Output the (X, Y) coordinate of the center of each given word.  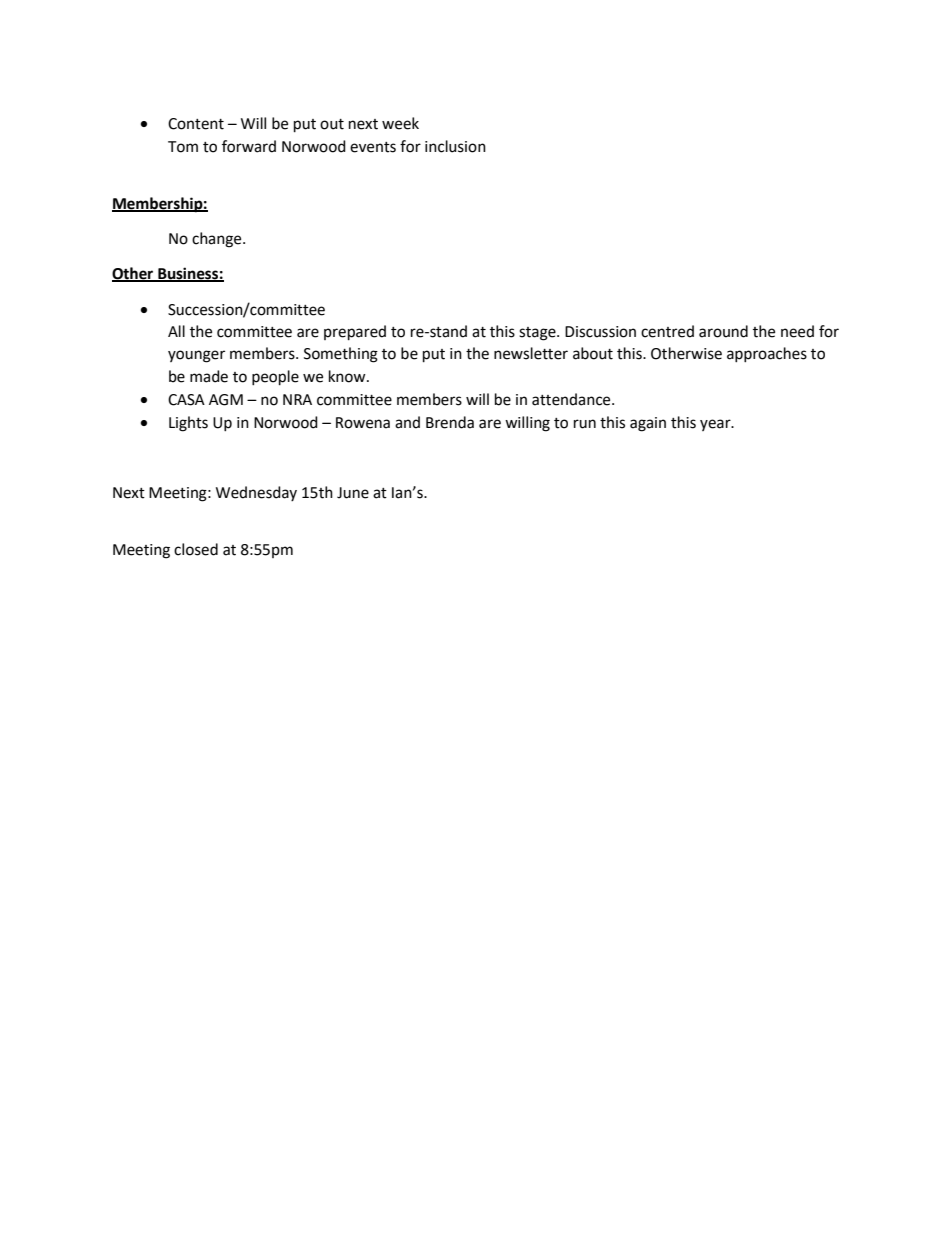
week (400, 123)
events (373, 147)
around (723, 331)
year (716, 425)
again (648, 424)
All (176, 331)
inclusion (455, 146)
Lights (188, 424)
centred (667, 331)
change (218, 240)
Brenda (450, 422)
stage (538, 334)
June (353, 493)
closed (196, 549)
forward (249, 146)
